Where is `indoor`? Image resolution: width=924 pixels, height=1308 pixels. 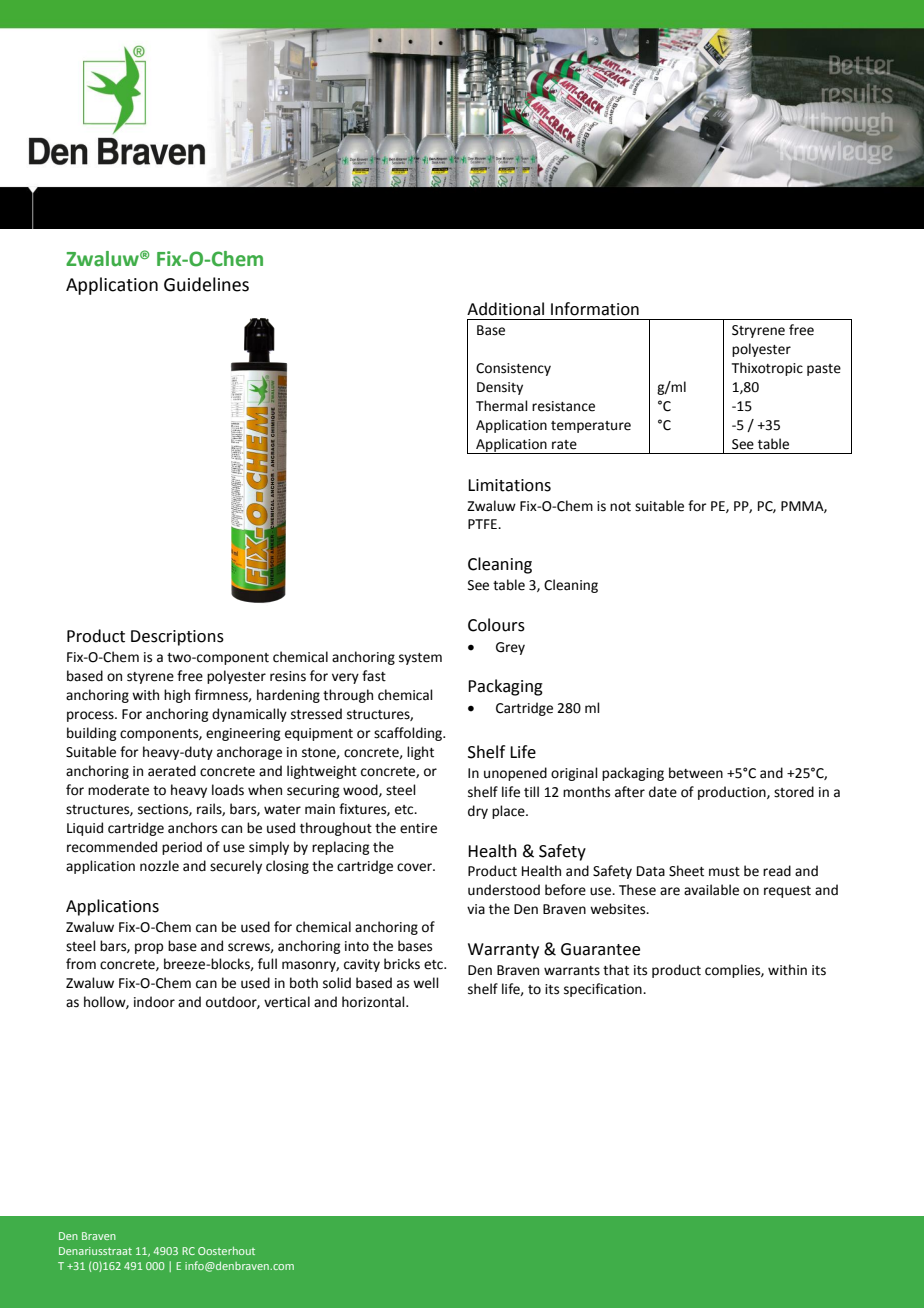 indoor is located at coordinates (154, 1002).
